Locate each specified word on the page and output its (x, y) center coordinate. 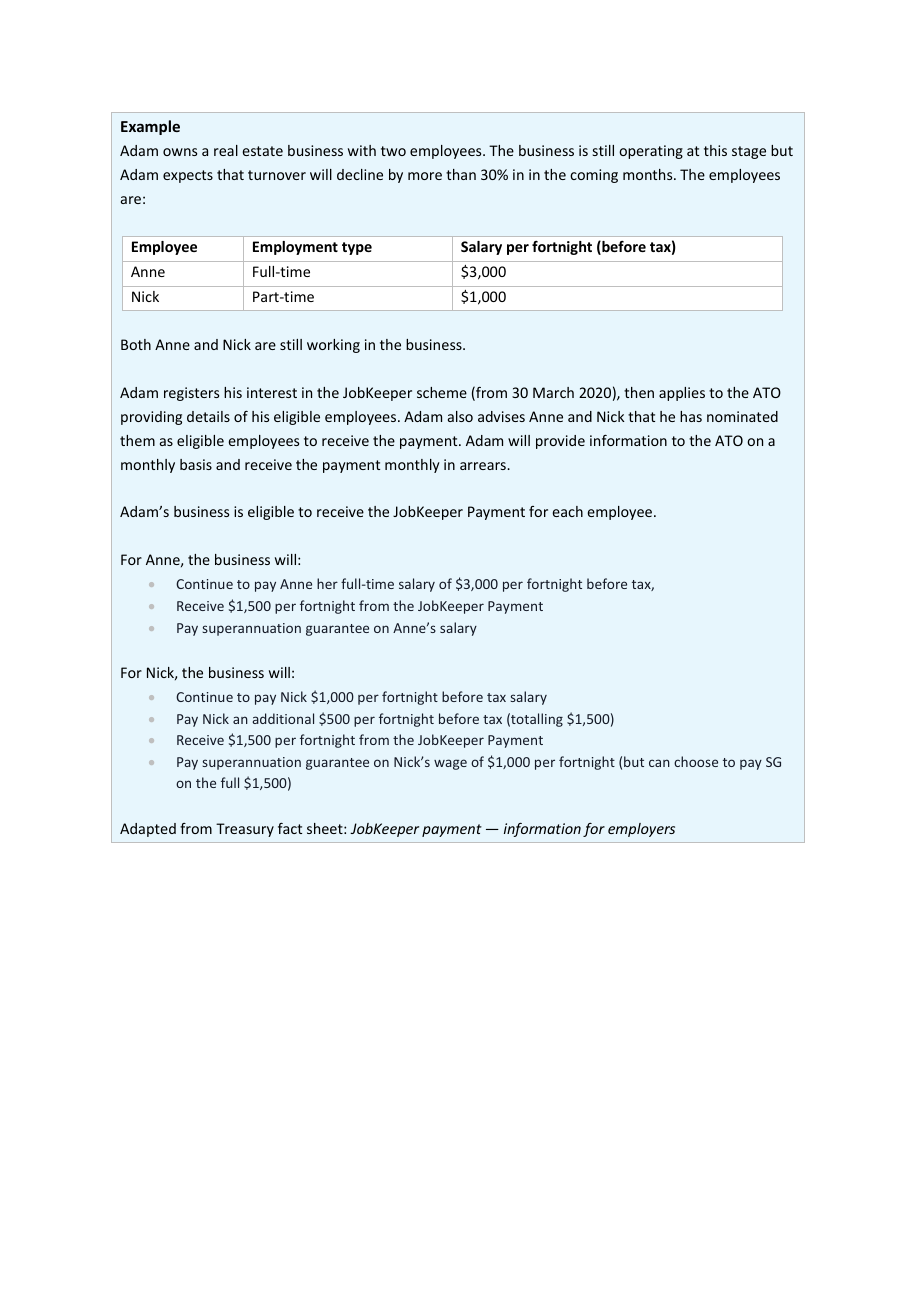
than (461, 174)
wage (450, 764)
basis (196, 464)
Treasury (245, 830)
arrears (484, 466)
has (691, 416)
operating (651, 152)
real (226, 150)
